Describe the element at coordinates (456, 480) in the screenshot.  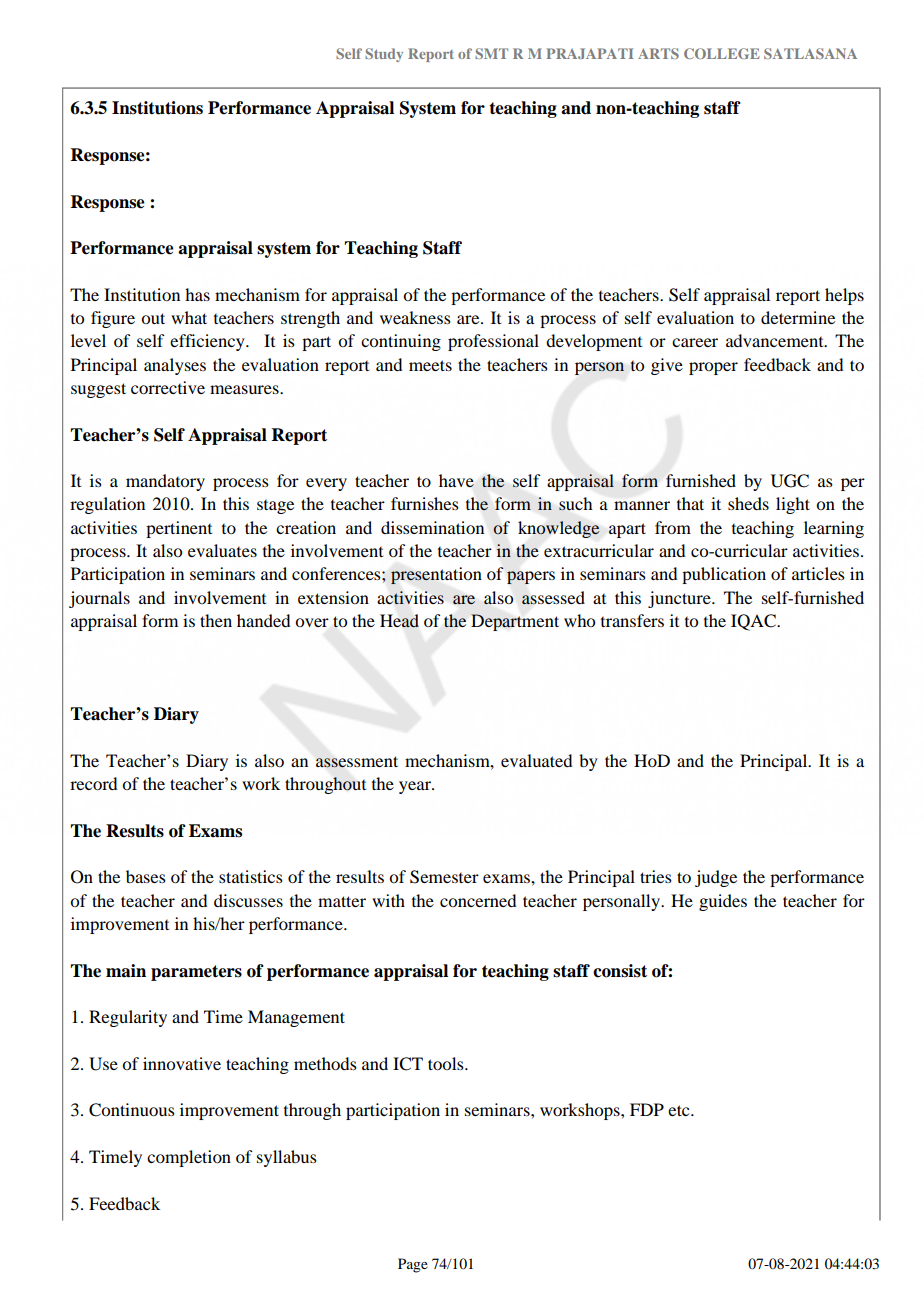
I see `have` at that location.
